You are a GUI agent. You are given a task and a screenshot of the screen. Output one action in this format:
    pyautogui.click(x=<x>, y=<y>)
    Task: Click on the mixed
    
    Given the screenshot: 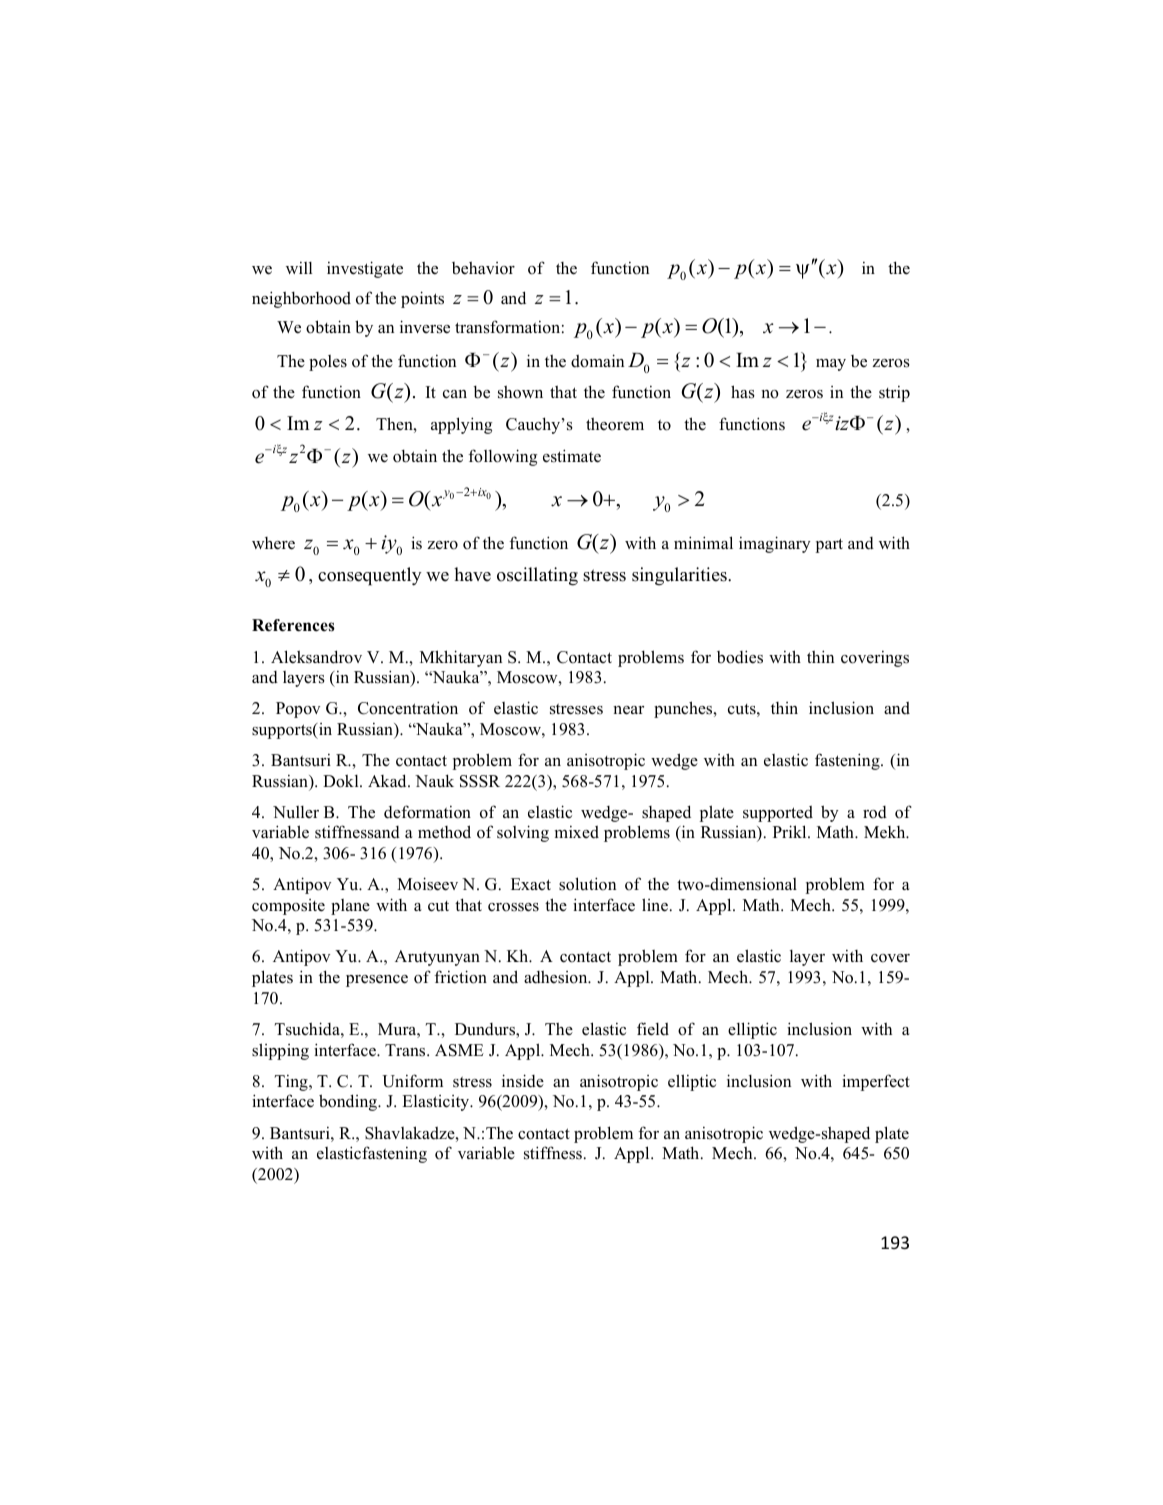 What is the action you would take?
    pyautogui.click(x=577, y=832)
